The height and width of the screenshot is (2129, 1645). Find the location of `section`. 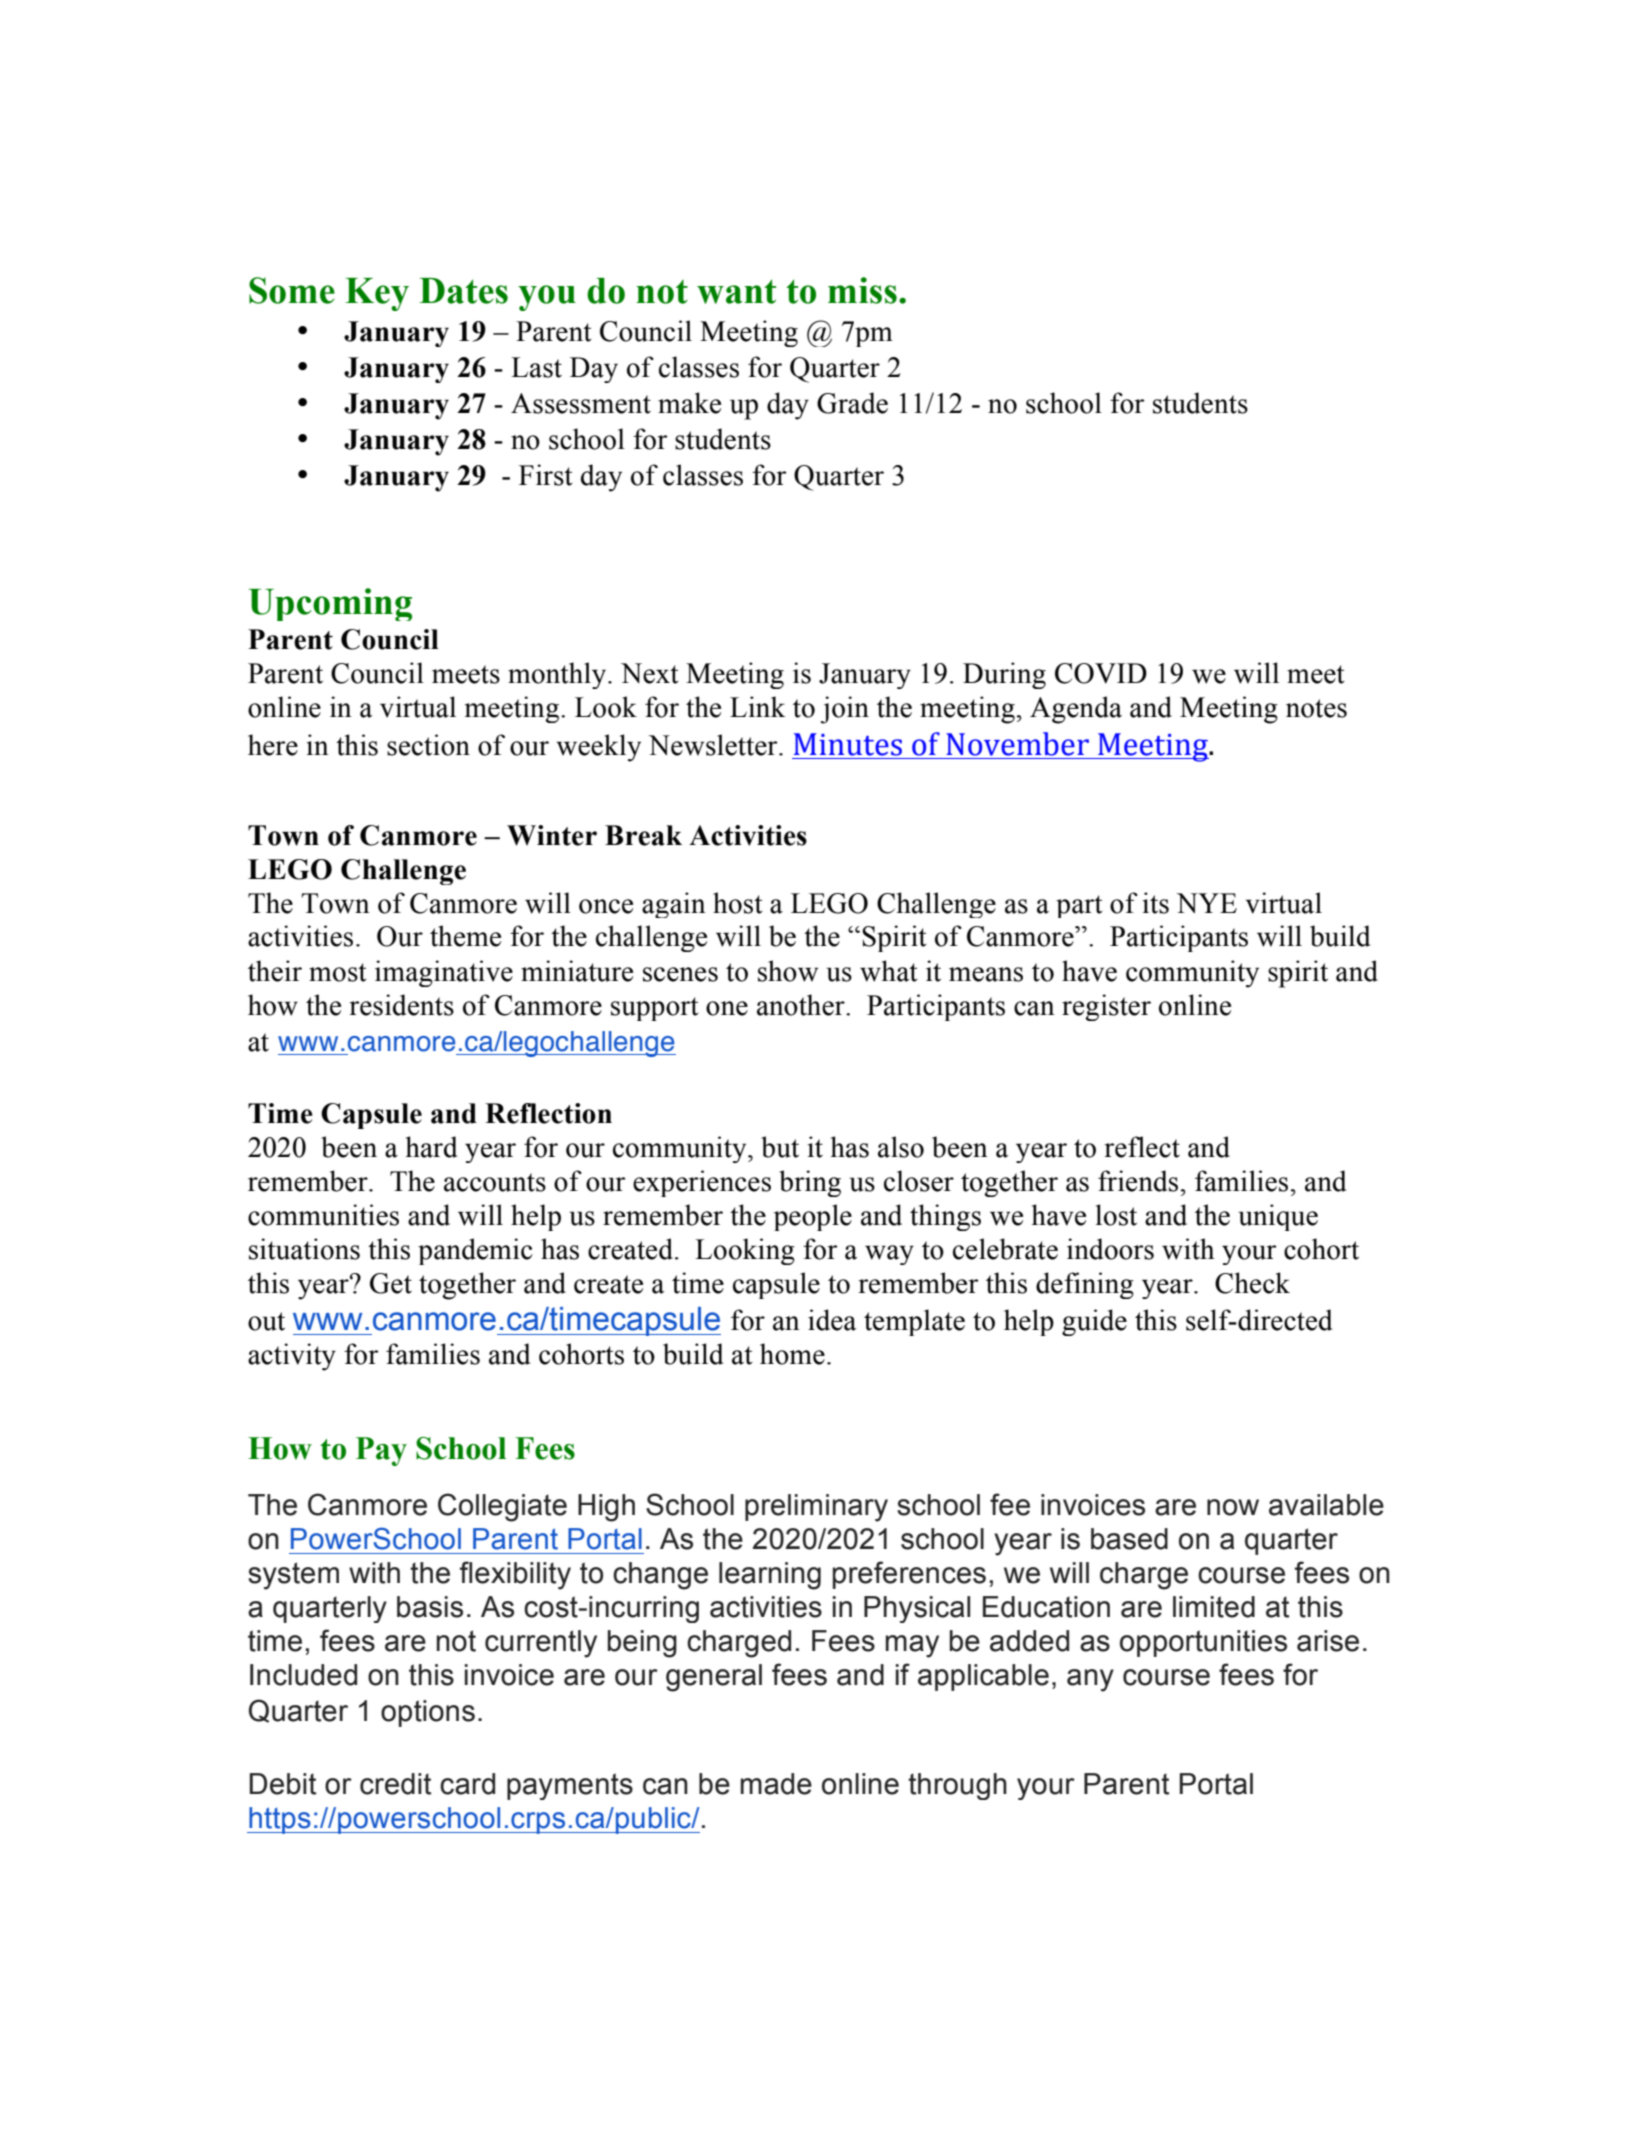

section is located at coordinates (428, 745).
